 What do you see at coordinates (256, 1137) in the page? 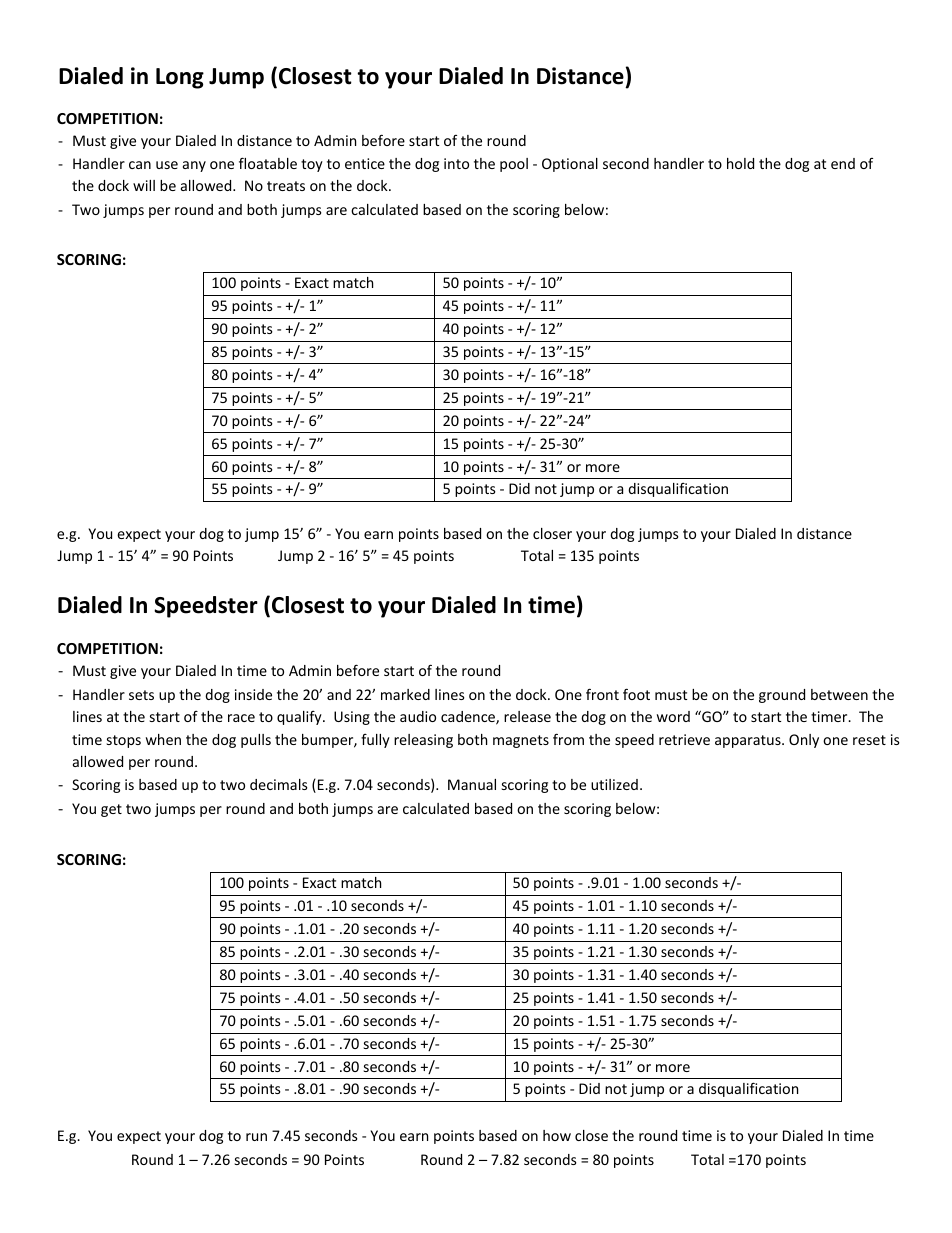
I see `run` at bounding box center [256, 1137].
